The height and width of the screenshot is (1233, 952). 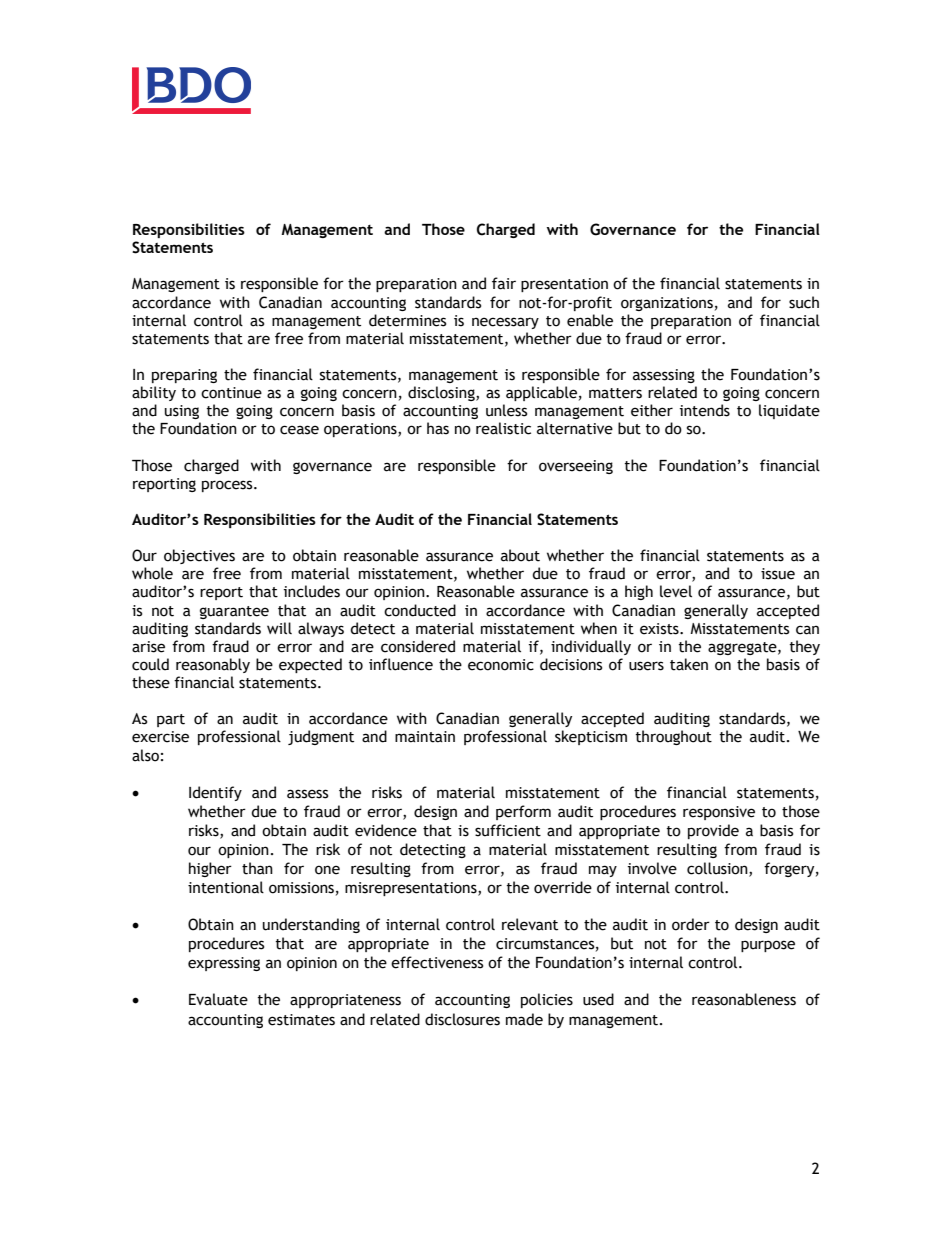 What do you see at coordinates (778, 574) in the screenshot?
I see `issue` at bounding box center [778, 574].
